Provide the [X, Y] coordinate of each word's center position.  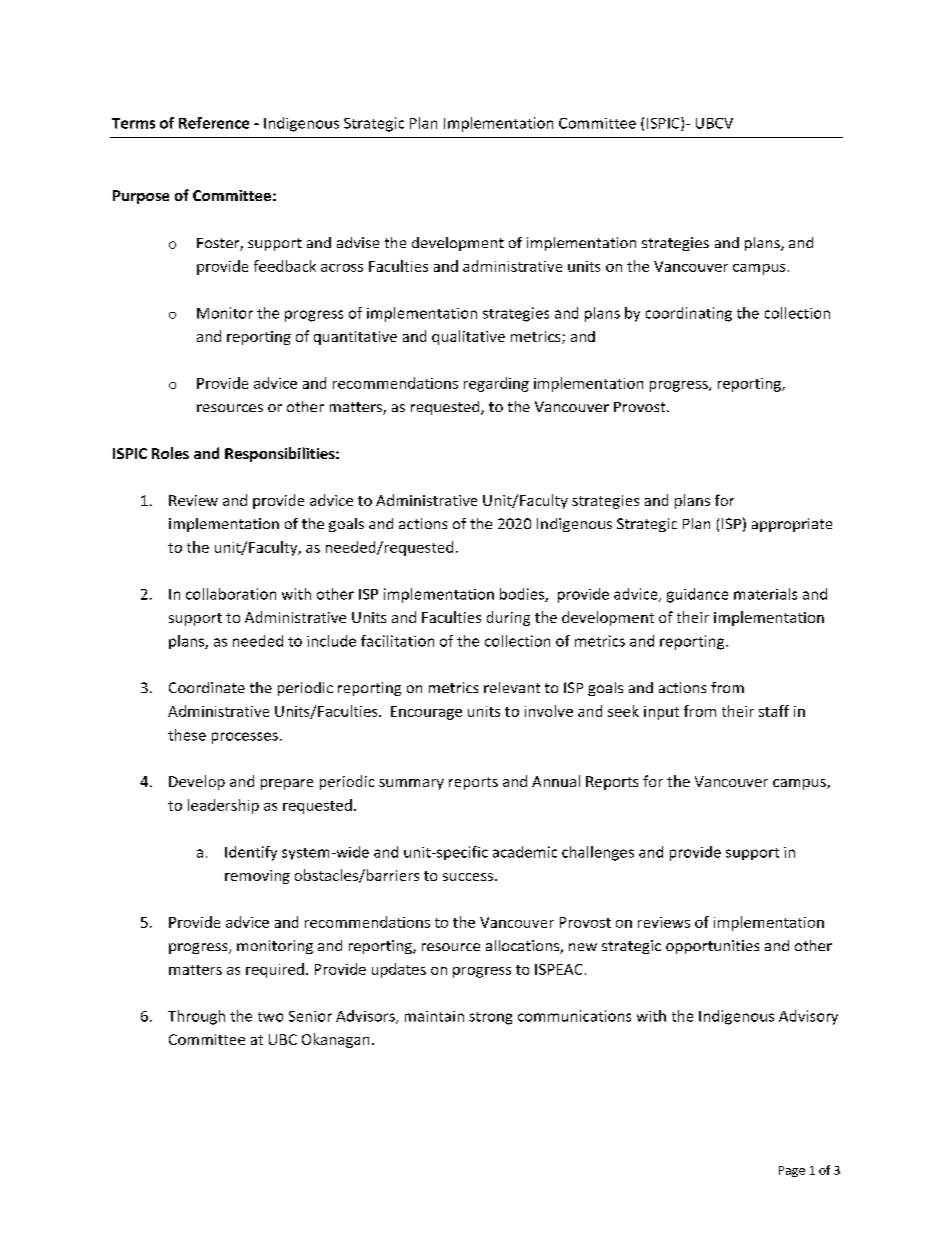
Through [196, 1017]
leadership [223, 806]
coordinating [689, 314]
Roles [170, 453]
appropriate [792, 525]
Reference [214, 123]
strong [490, 1018]
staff [774, 711]
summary [411, 784]
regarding [496, 384]
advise [358, 242]
